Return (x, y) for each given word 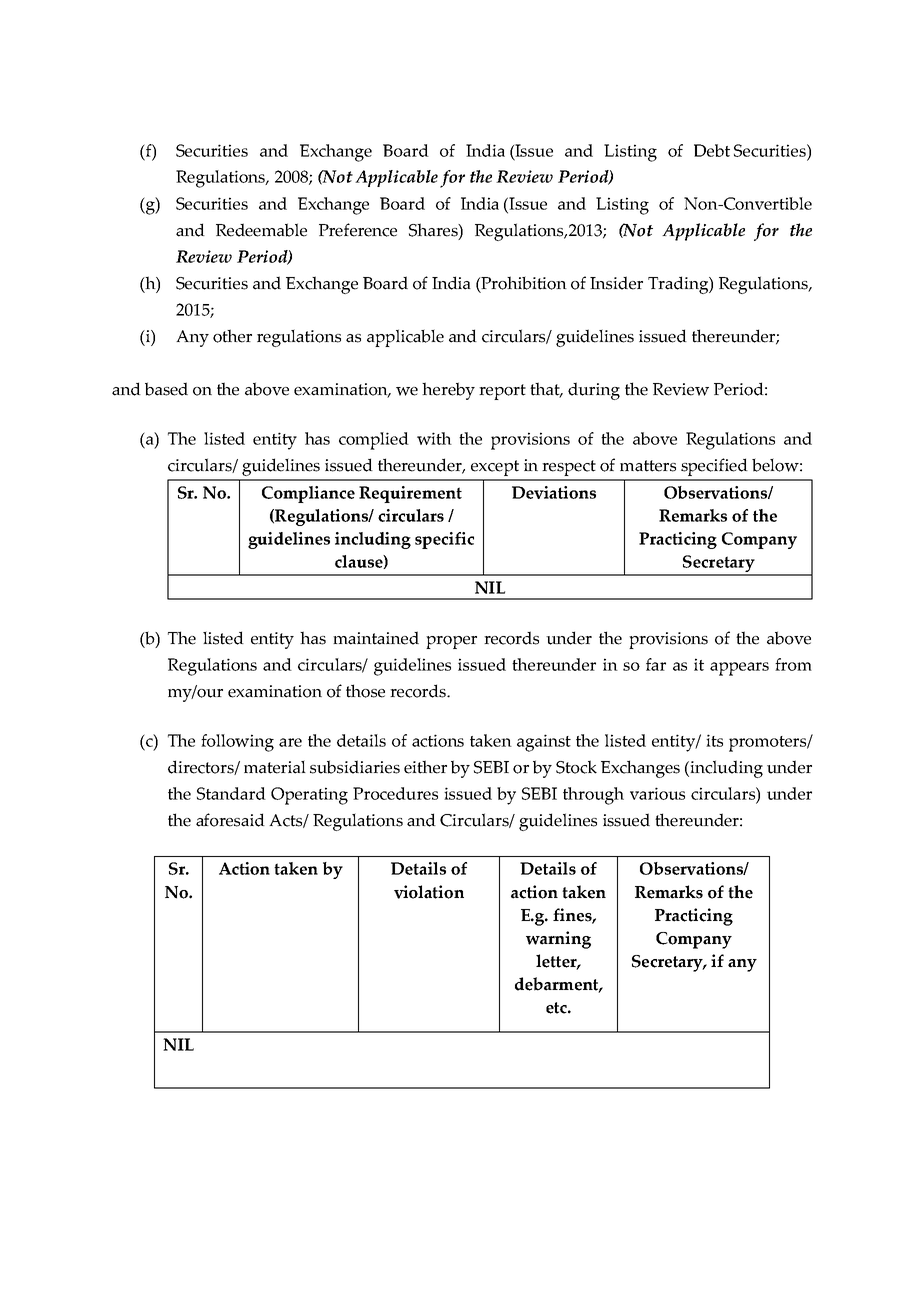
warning (558, 940)
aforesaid (230, 820)
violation (429, 892)
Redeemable (261, 230)
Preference (358, 230)
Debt (712, 150)
